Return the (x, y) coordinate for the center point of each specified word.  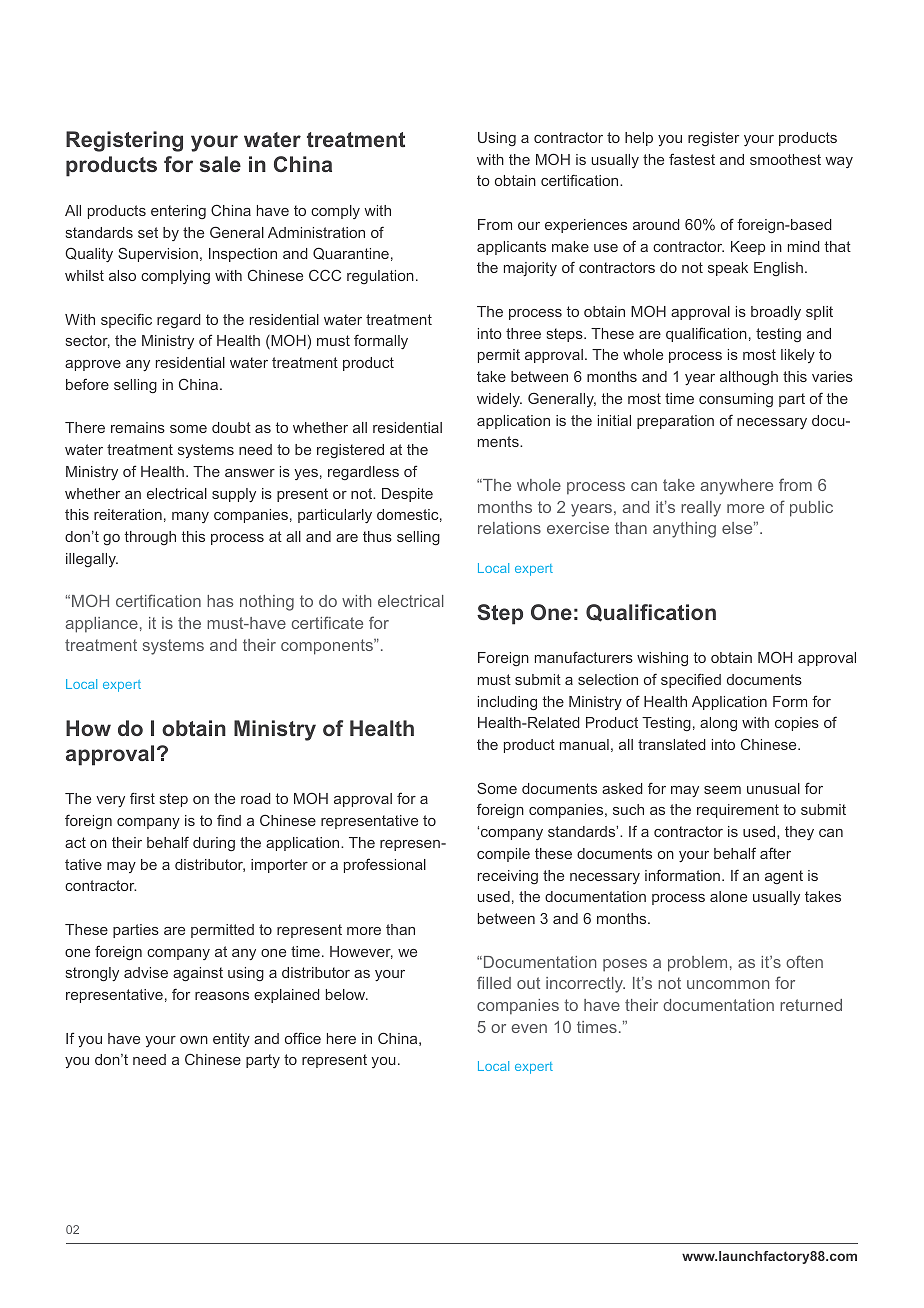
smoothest (785, 159)
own (194, 1040)
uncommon (728, 984)
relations (509, 528)
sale (220, 164)
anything (684, 530)
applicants (511, 248)
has (220, 601)
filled (494, 982)
